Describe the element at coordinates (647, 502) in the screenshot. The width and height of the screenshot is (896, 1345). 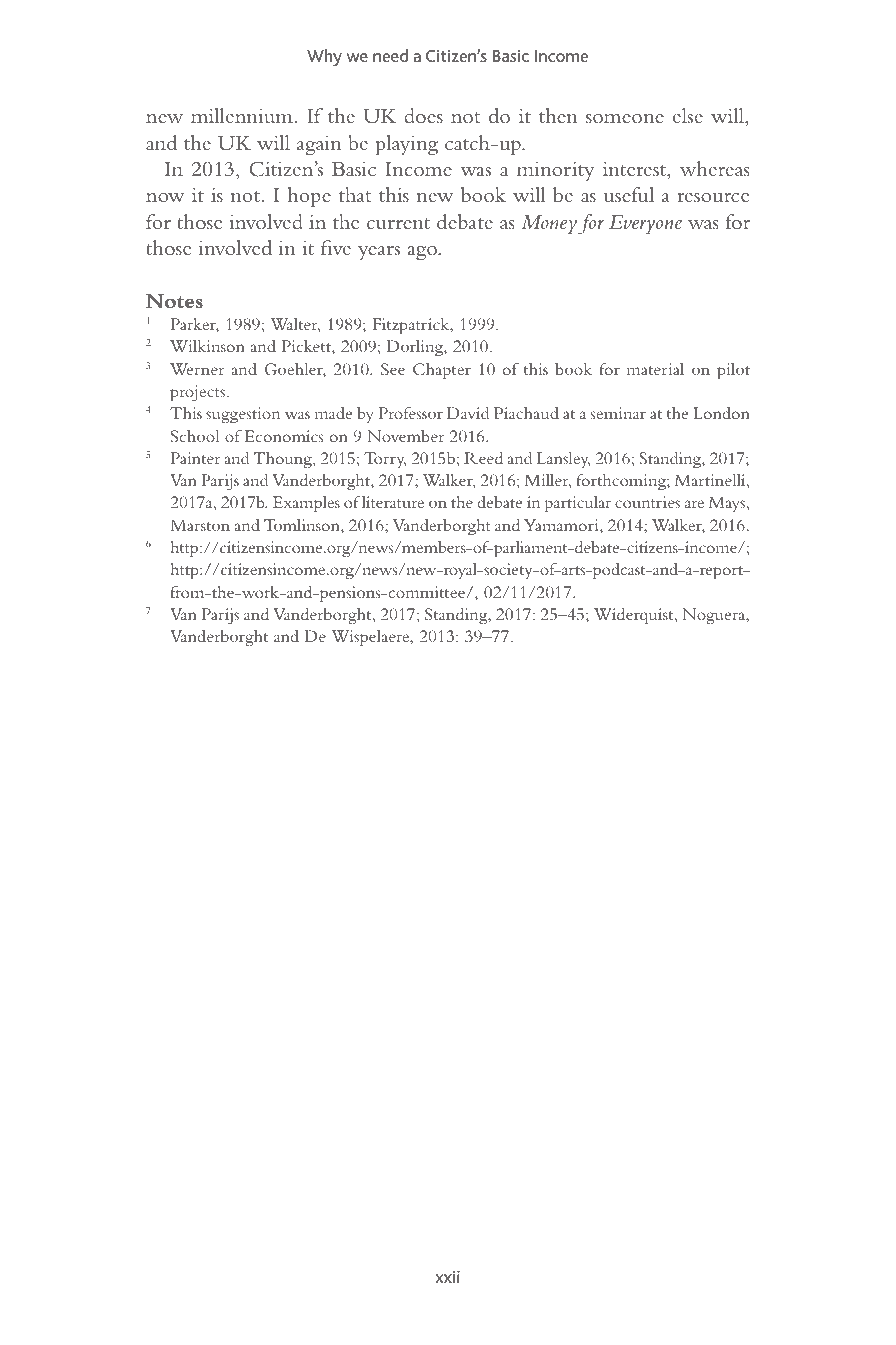
I see `countries` at that location.
